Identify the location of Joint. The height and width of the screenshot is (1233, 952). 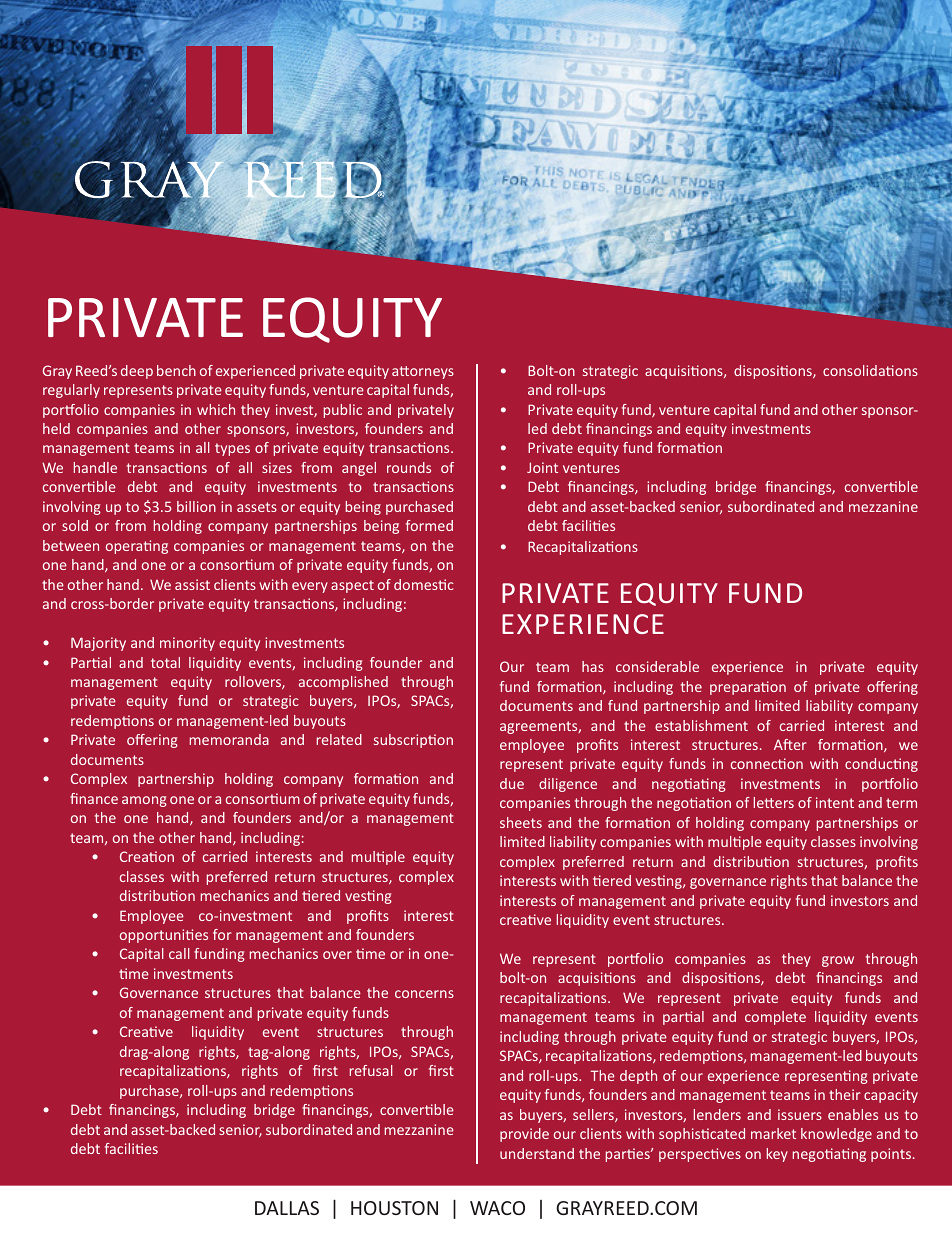
(542, 467).
